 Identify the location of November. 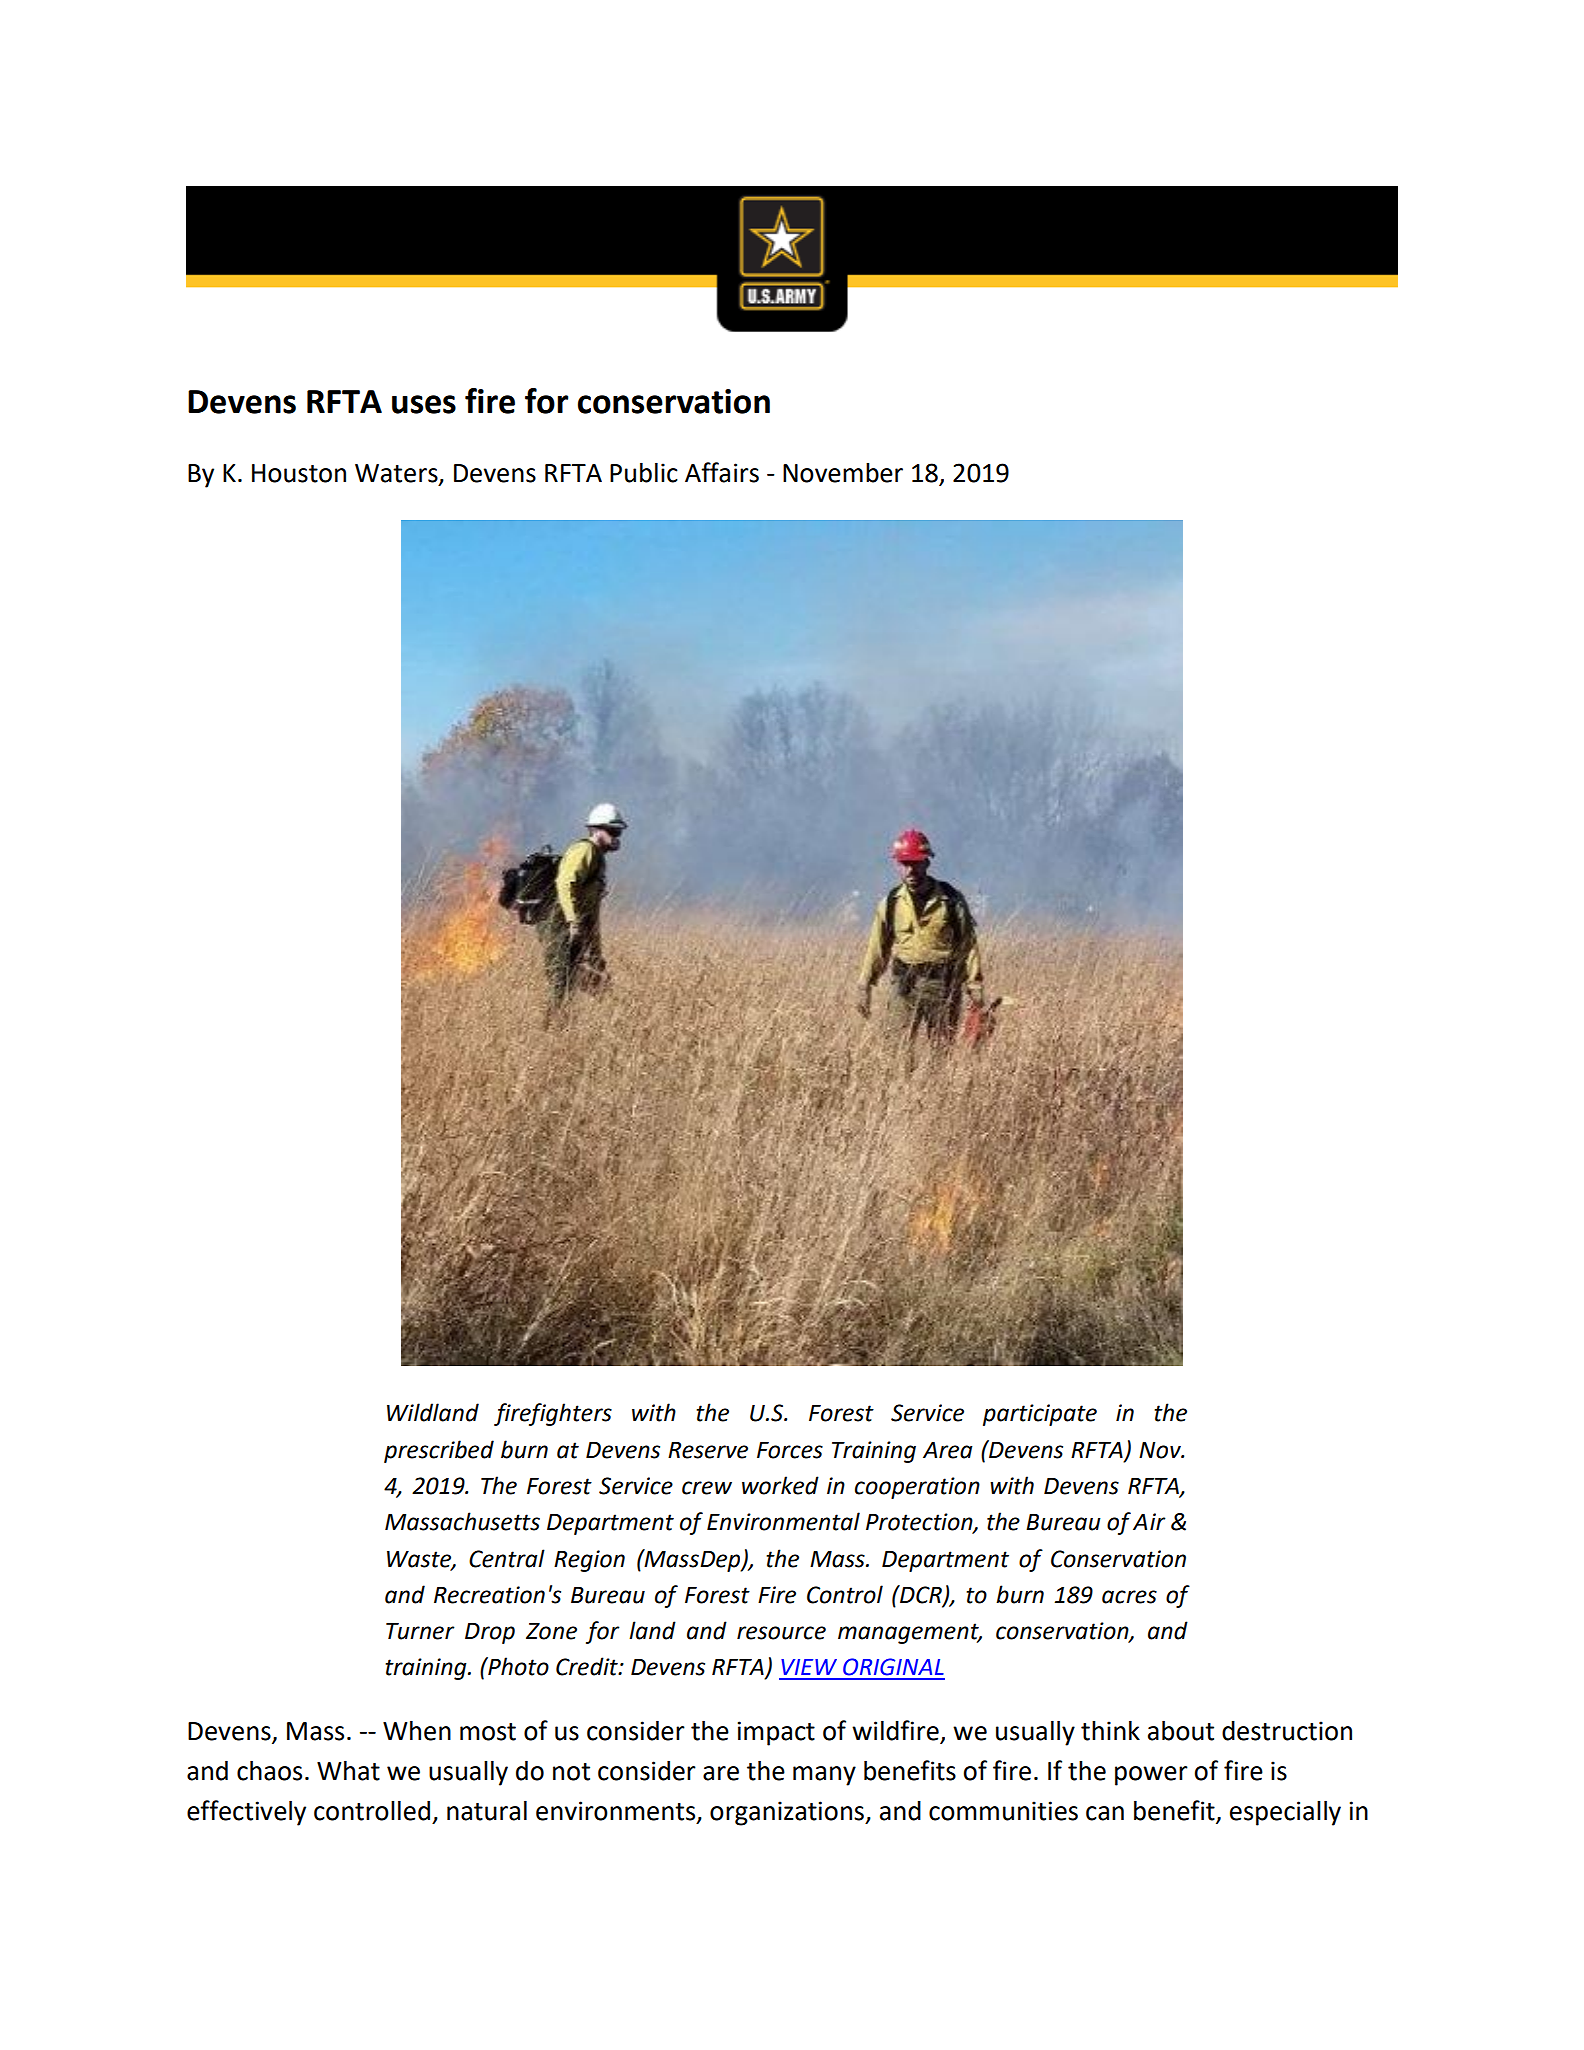
(843, 473).
